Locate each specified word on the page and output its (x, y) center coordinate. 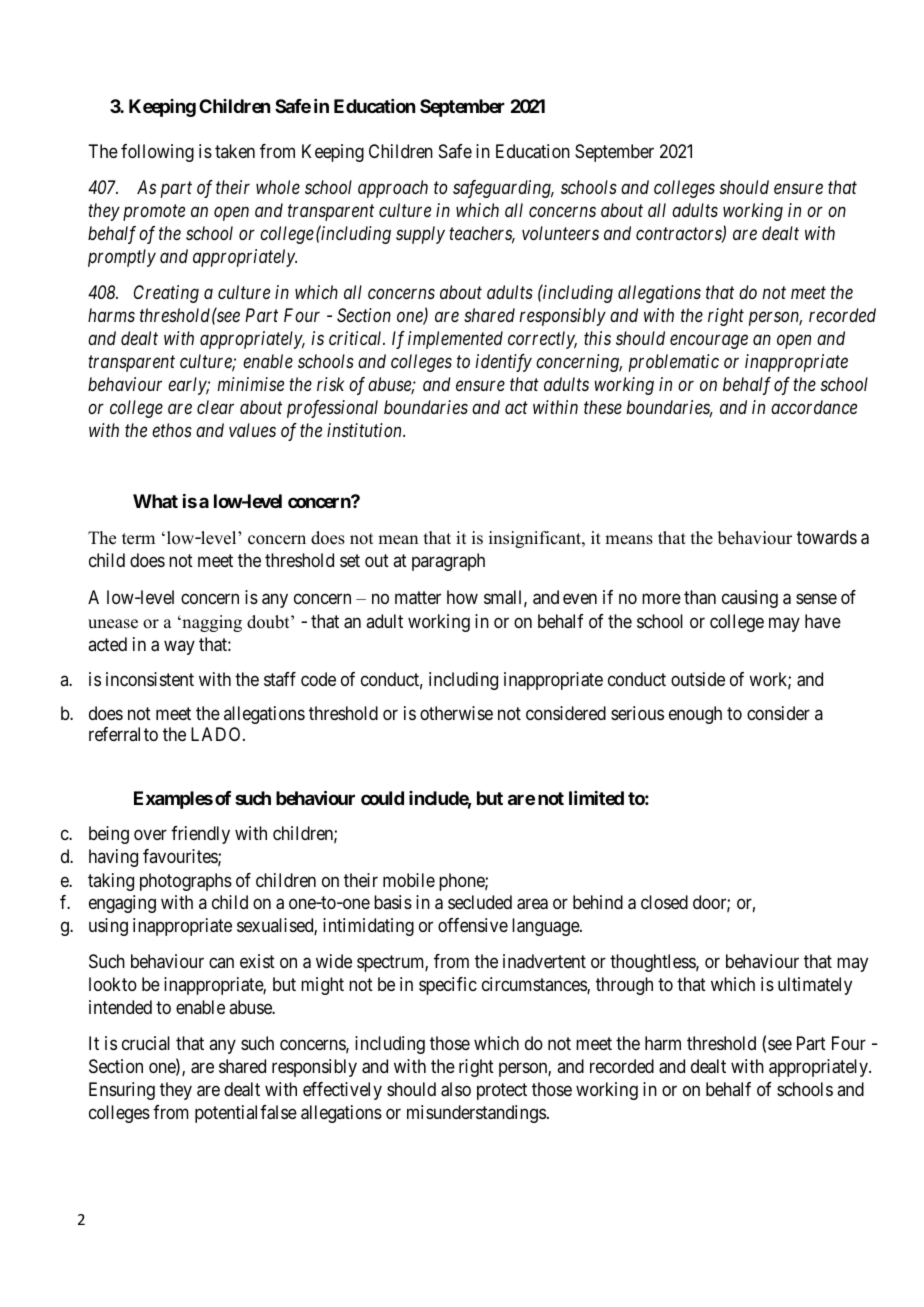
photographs (186, 882)
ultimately (815, 986)
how (462, 597)
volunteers (560, 233)
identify (504, 363)
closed (664, 902)
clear (215, 407)
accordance (814, 407)
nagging (211, 623)
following (157, 153)
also (456, 1089)
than (700, 597)
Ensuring (122, 1091)
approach (393, 189)
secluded (480, 902)
